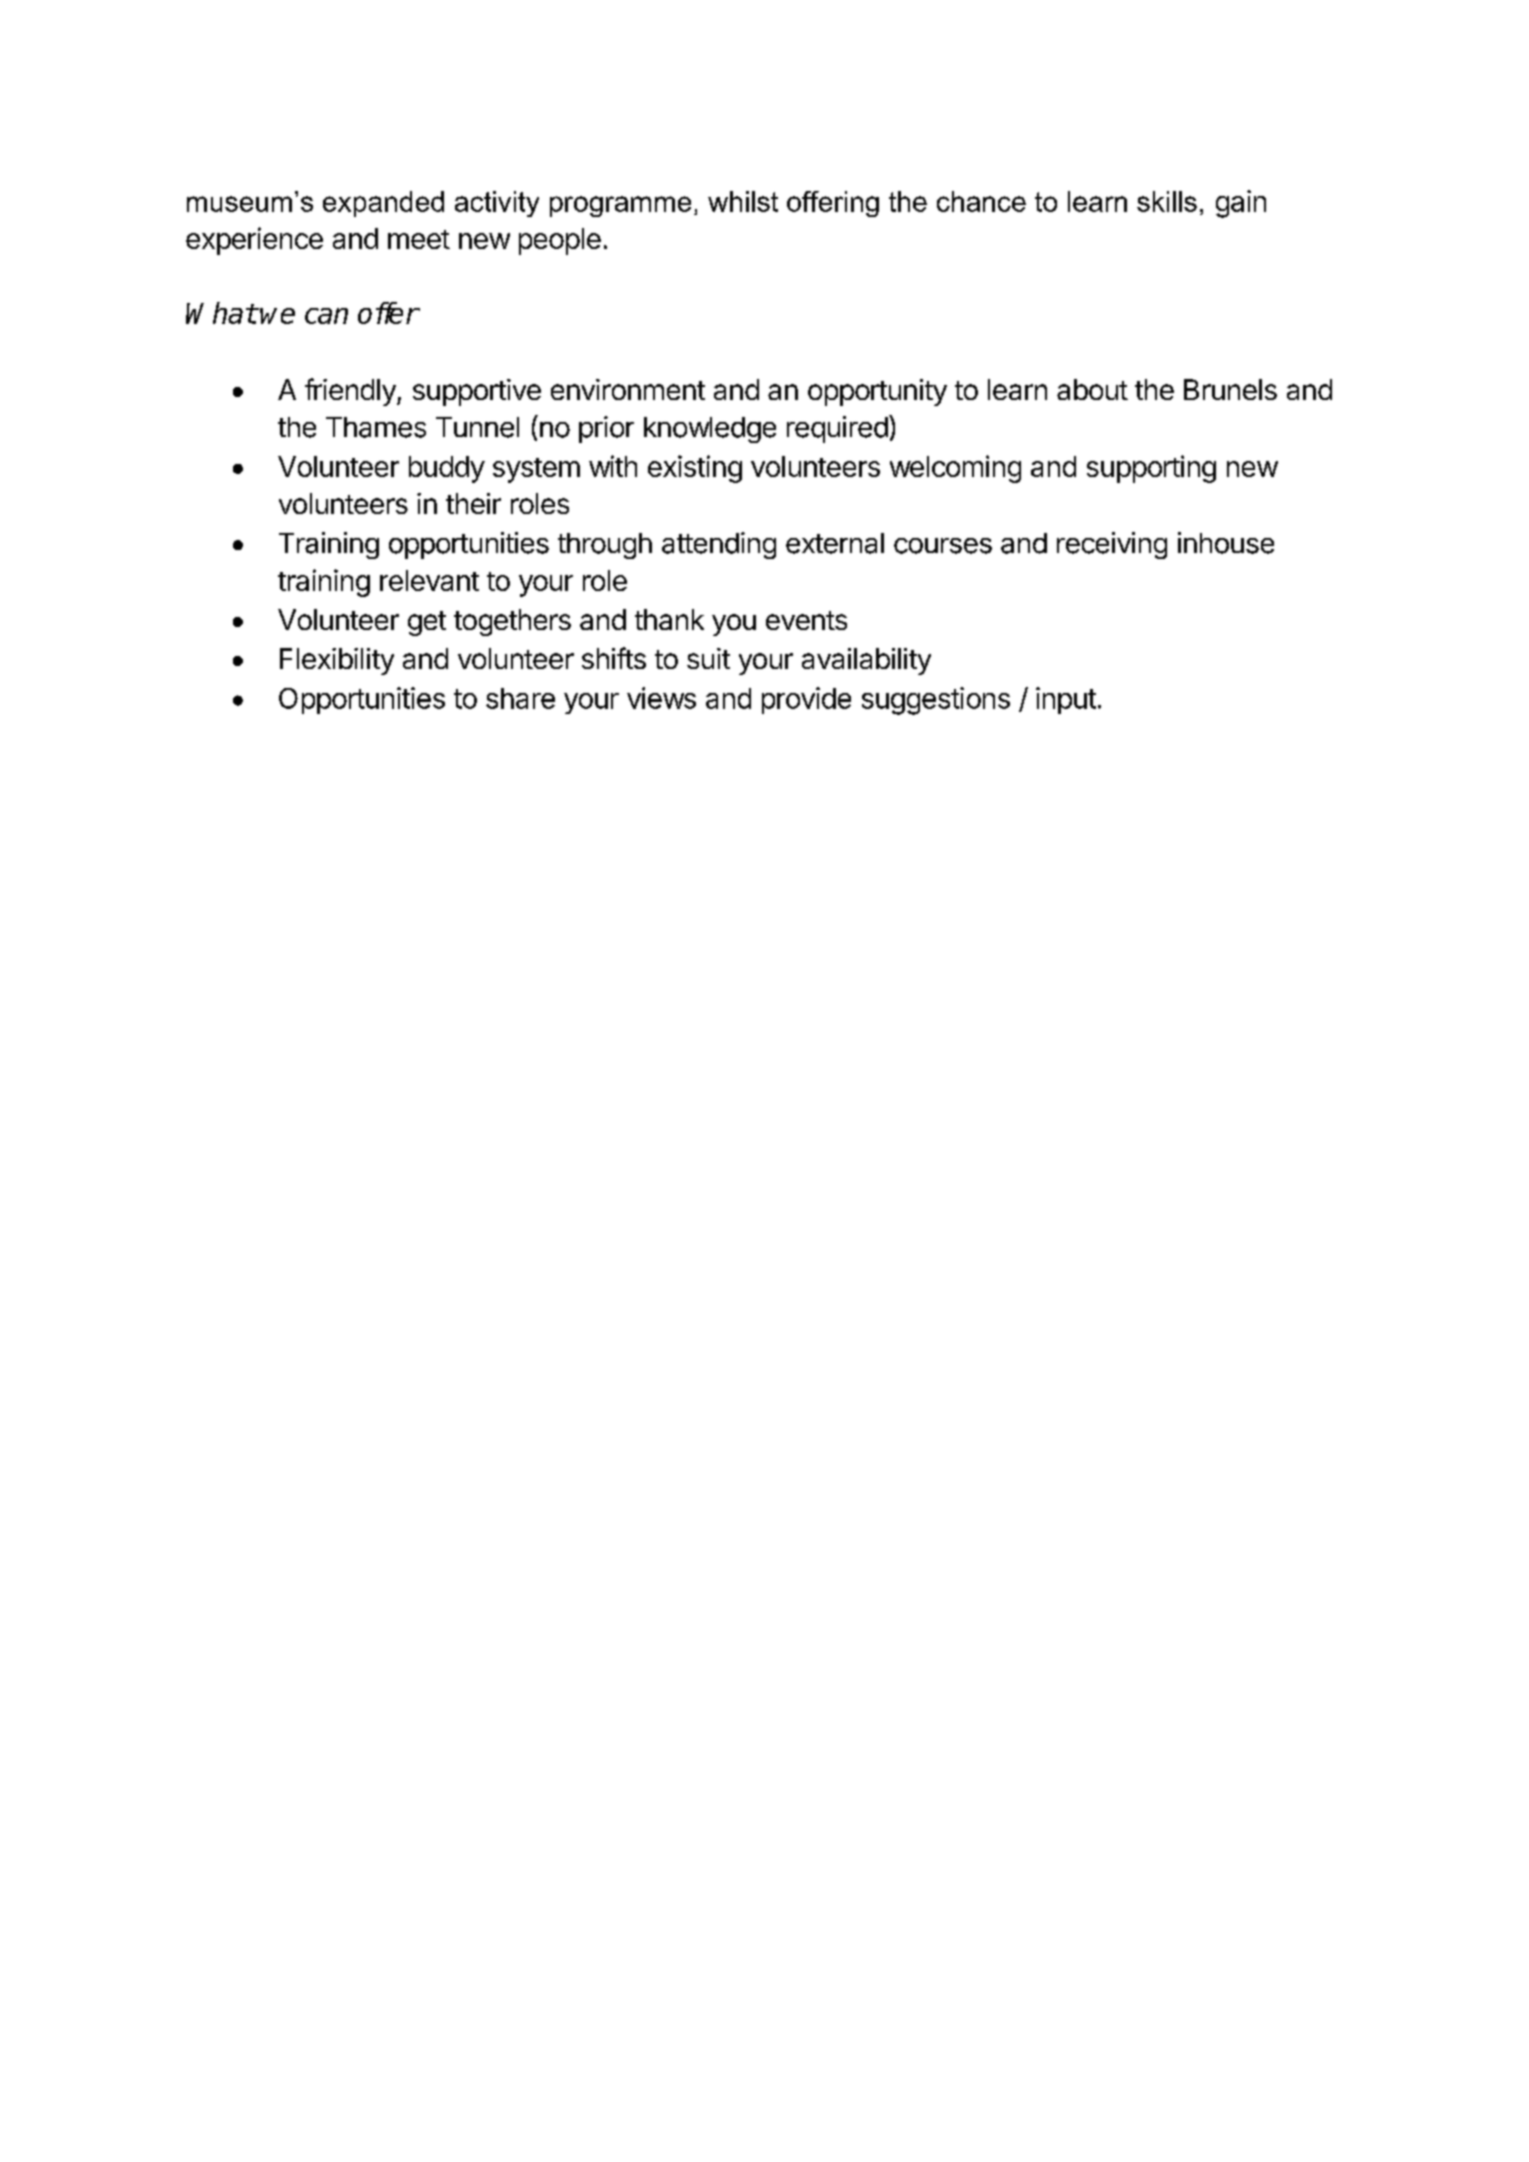 The image size is (1529, 2162). Describe the element at coordinates (1112, 545) in the page. I see `receiving` at that location.
